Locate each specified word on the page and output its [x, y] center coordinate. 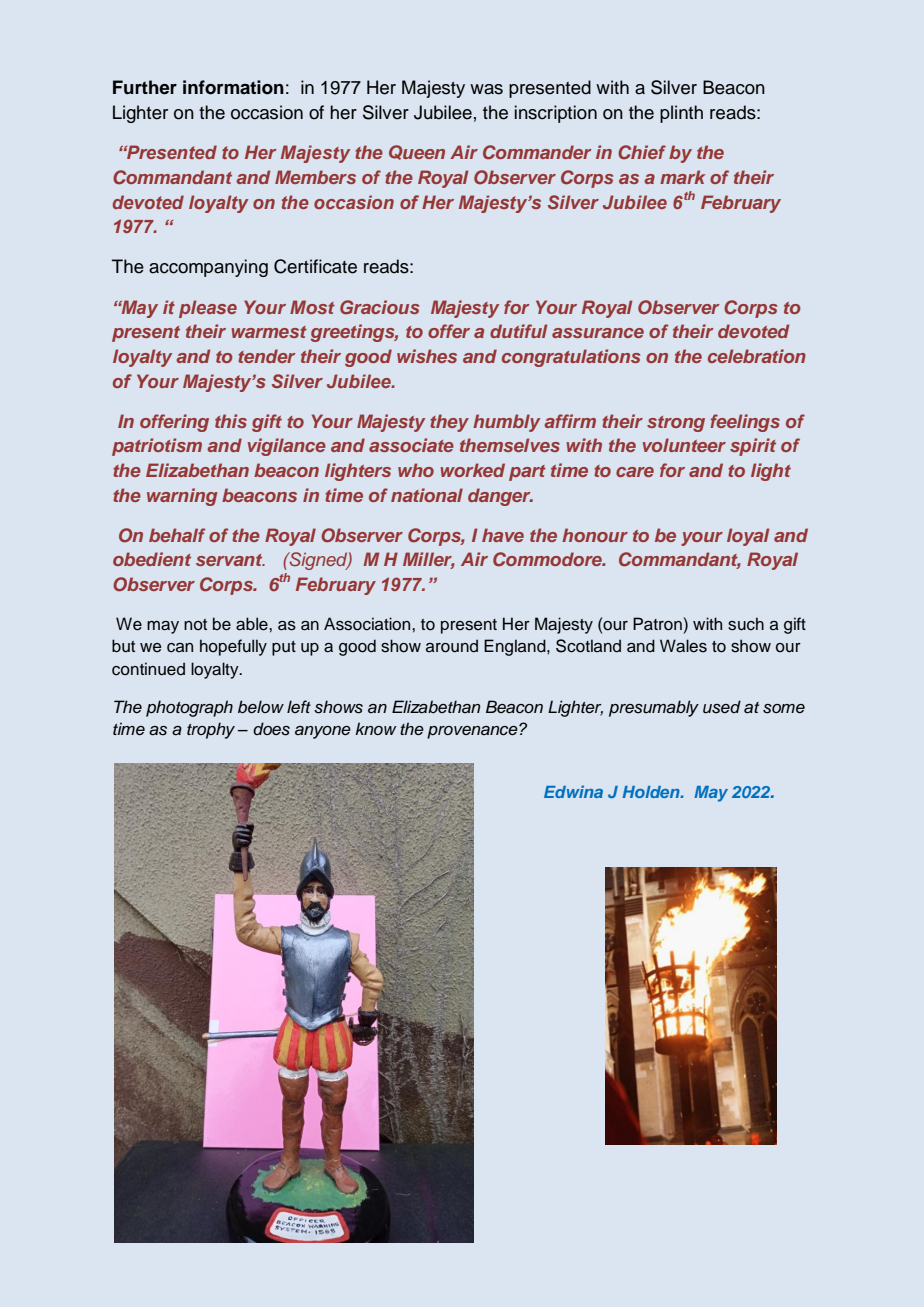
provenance [473, 732]
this [231, 421]
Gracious [379, 307]
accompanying [208, 268]
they [449, 423]
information [233, 87]
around [452, 646]
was [486, 89]
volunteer [684, 445]
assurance [598, 333]
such [746, 624]
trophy [211, 730]
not [195, 625]
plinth [681, 114]
